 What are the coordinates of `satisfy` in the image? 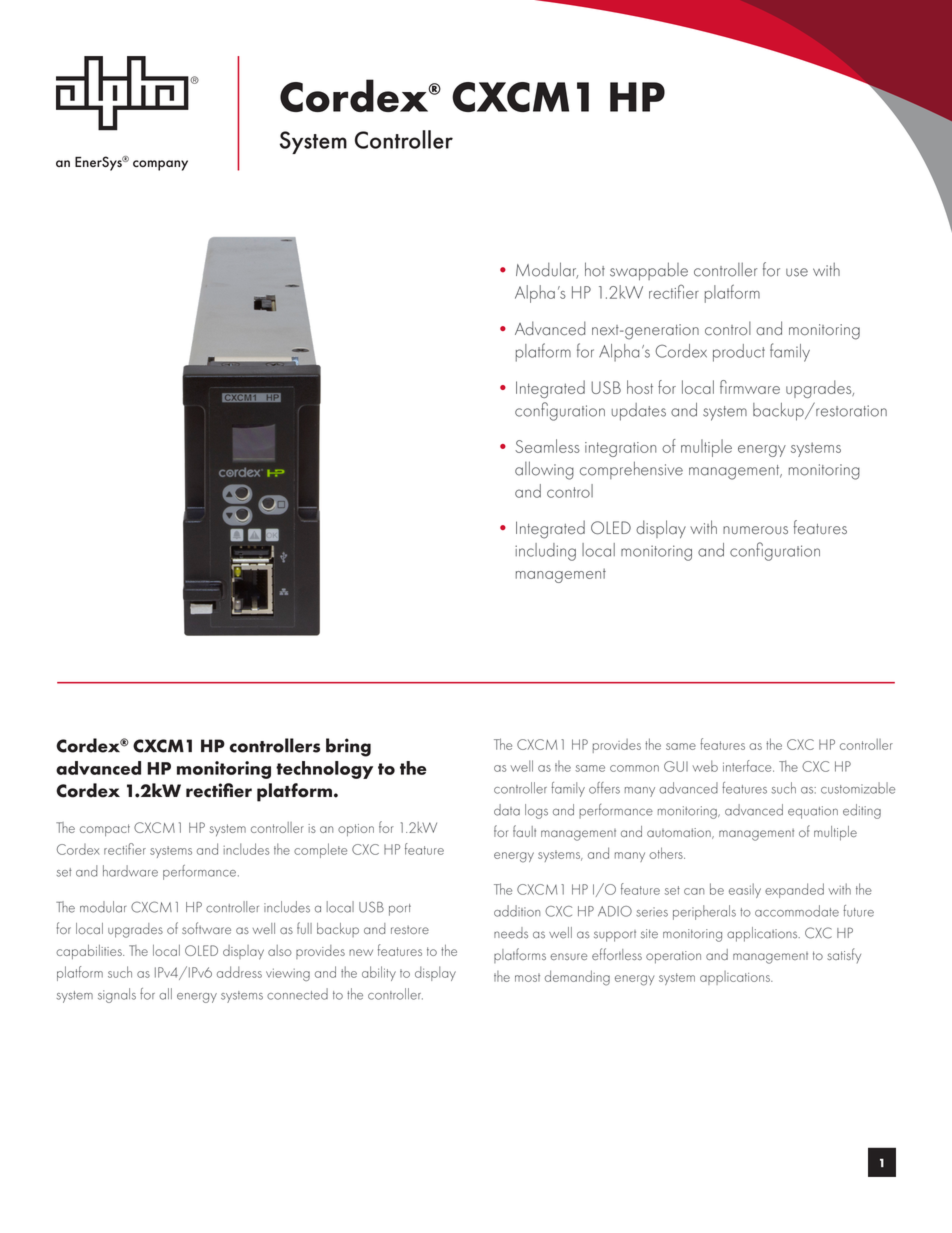 It's located at (844, 955).
